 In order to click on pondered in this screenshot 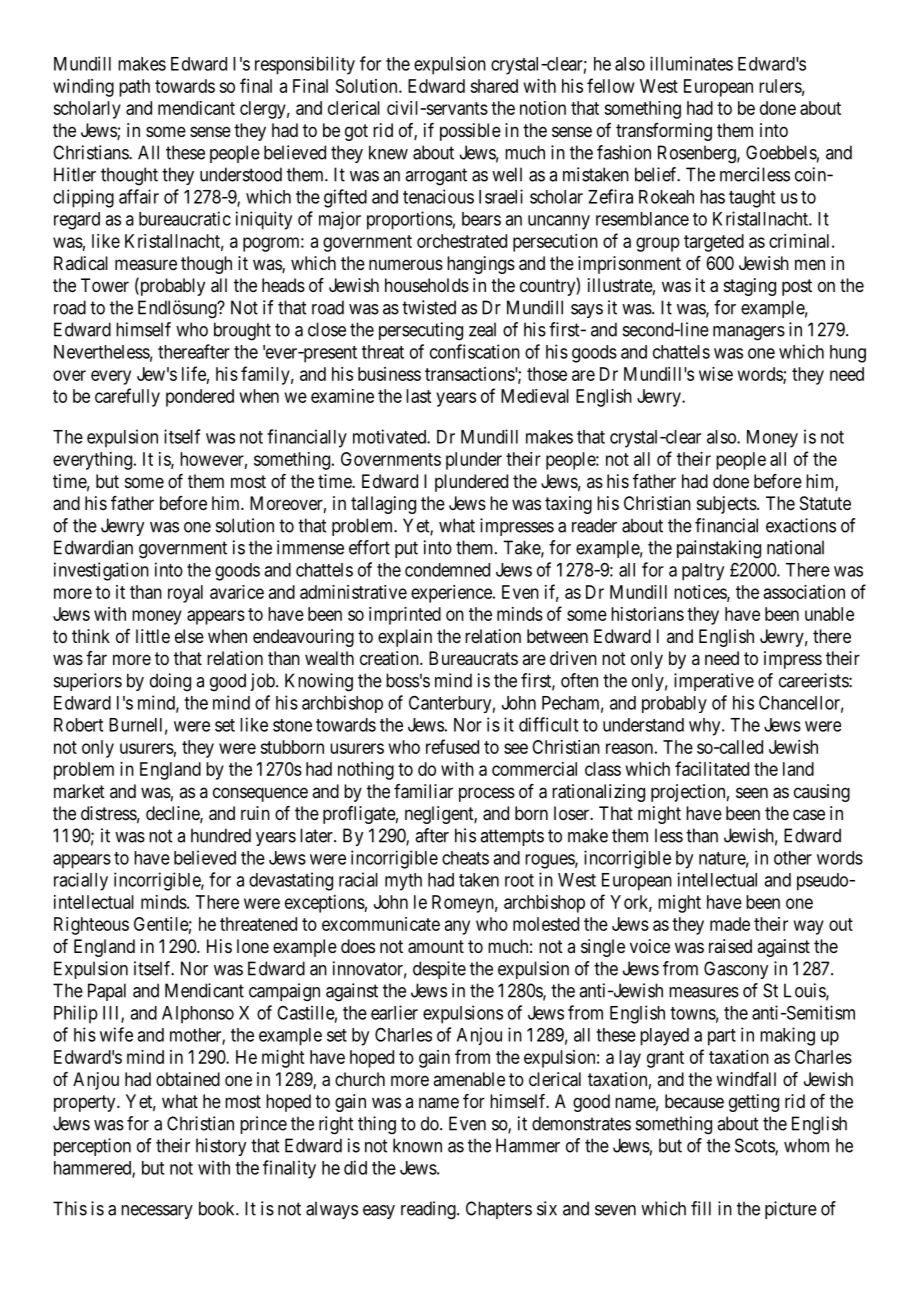, I will do `click(200, 398)`.
